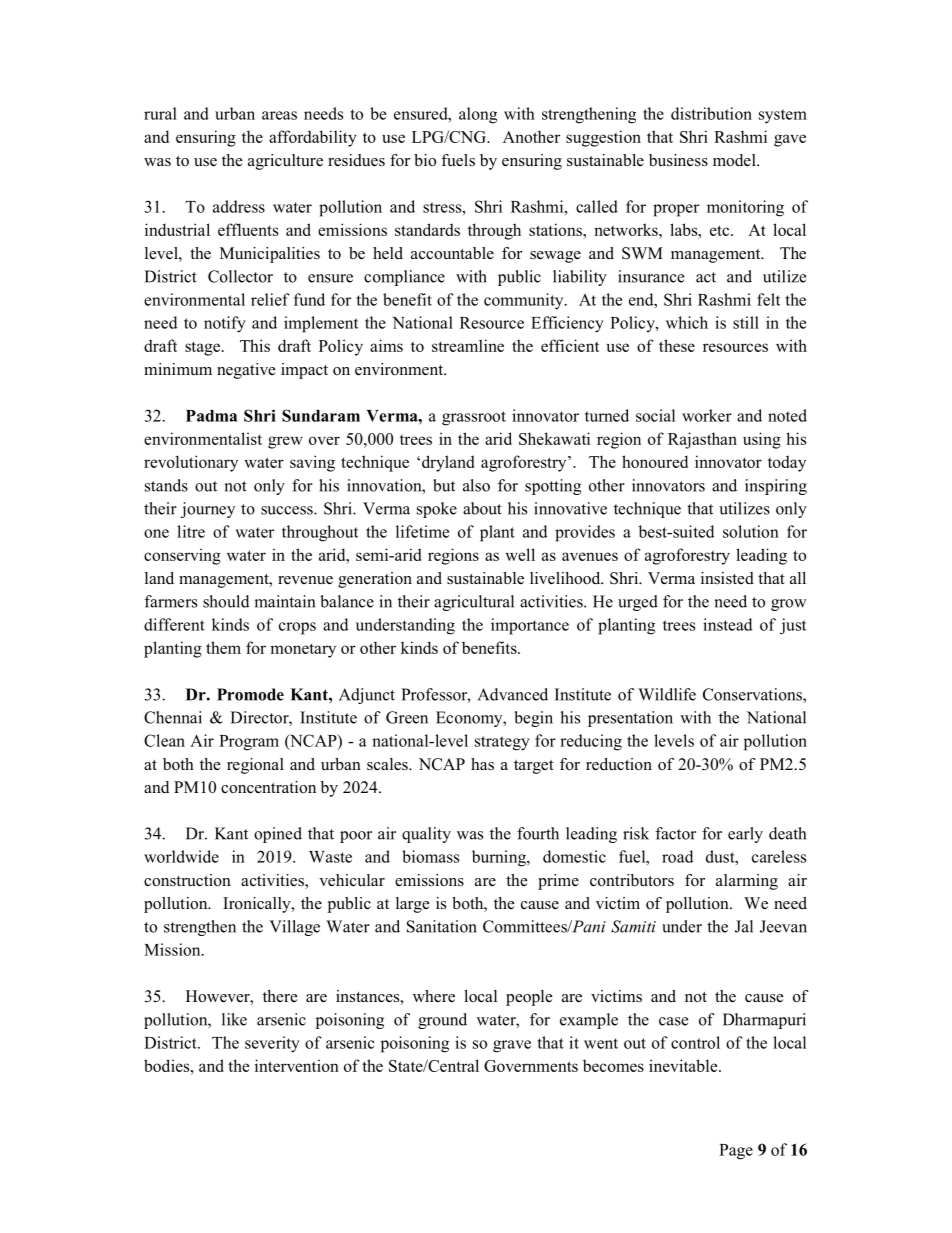 The image size is (952, 1233). What do you see at coordinates (474, 603) in the document?
I see `agricultural` at bounding box center [474, 603].
